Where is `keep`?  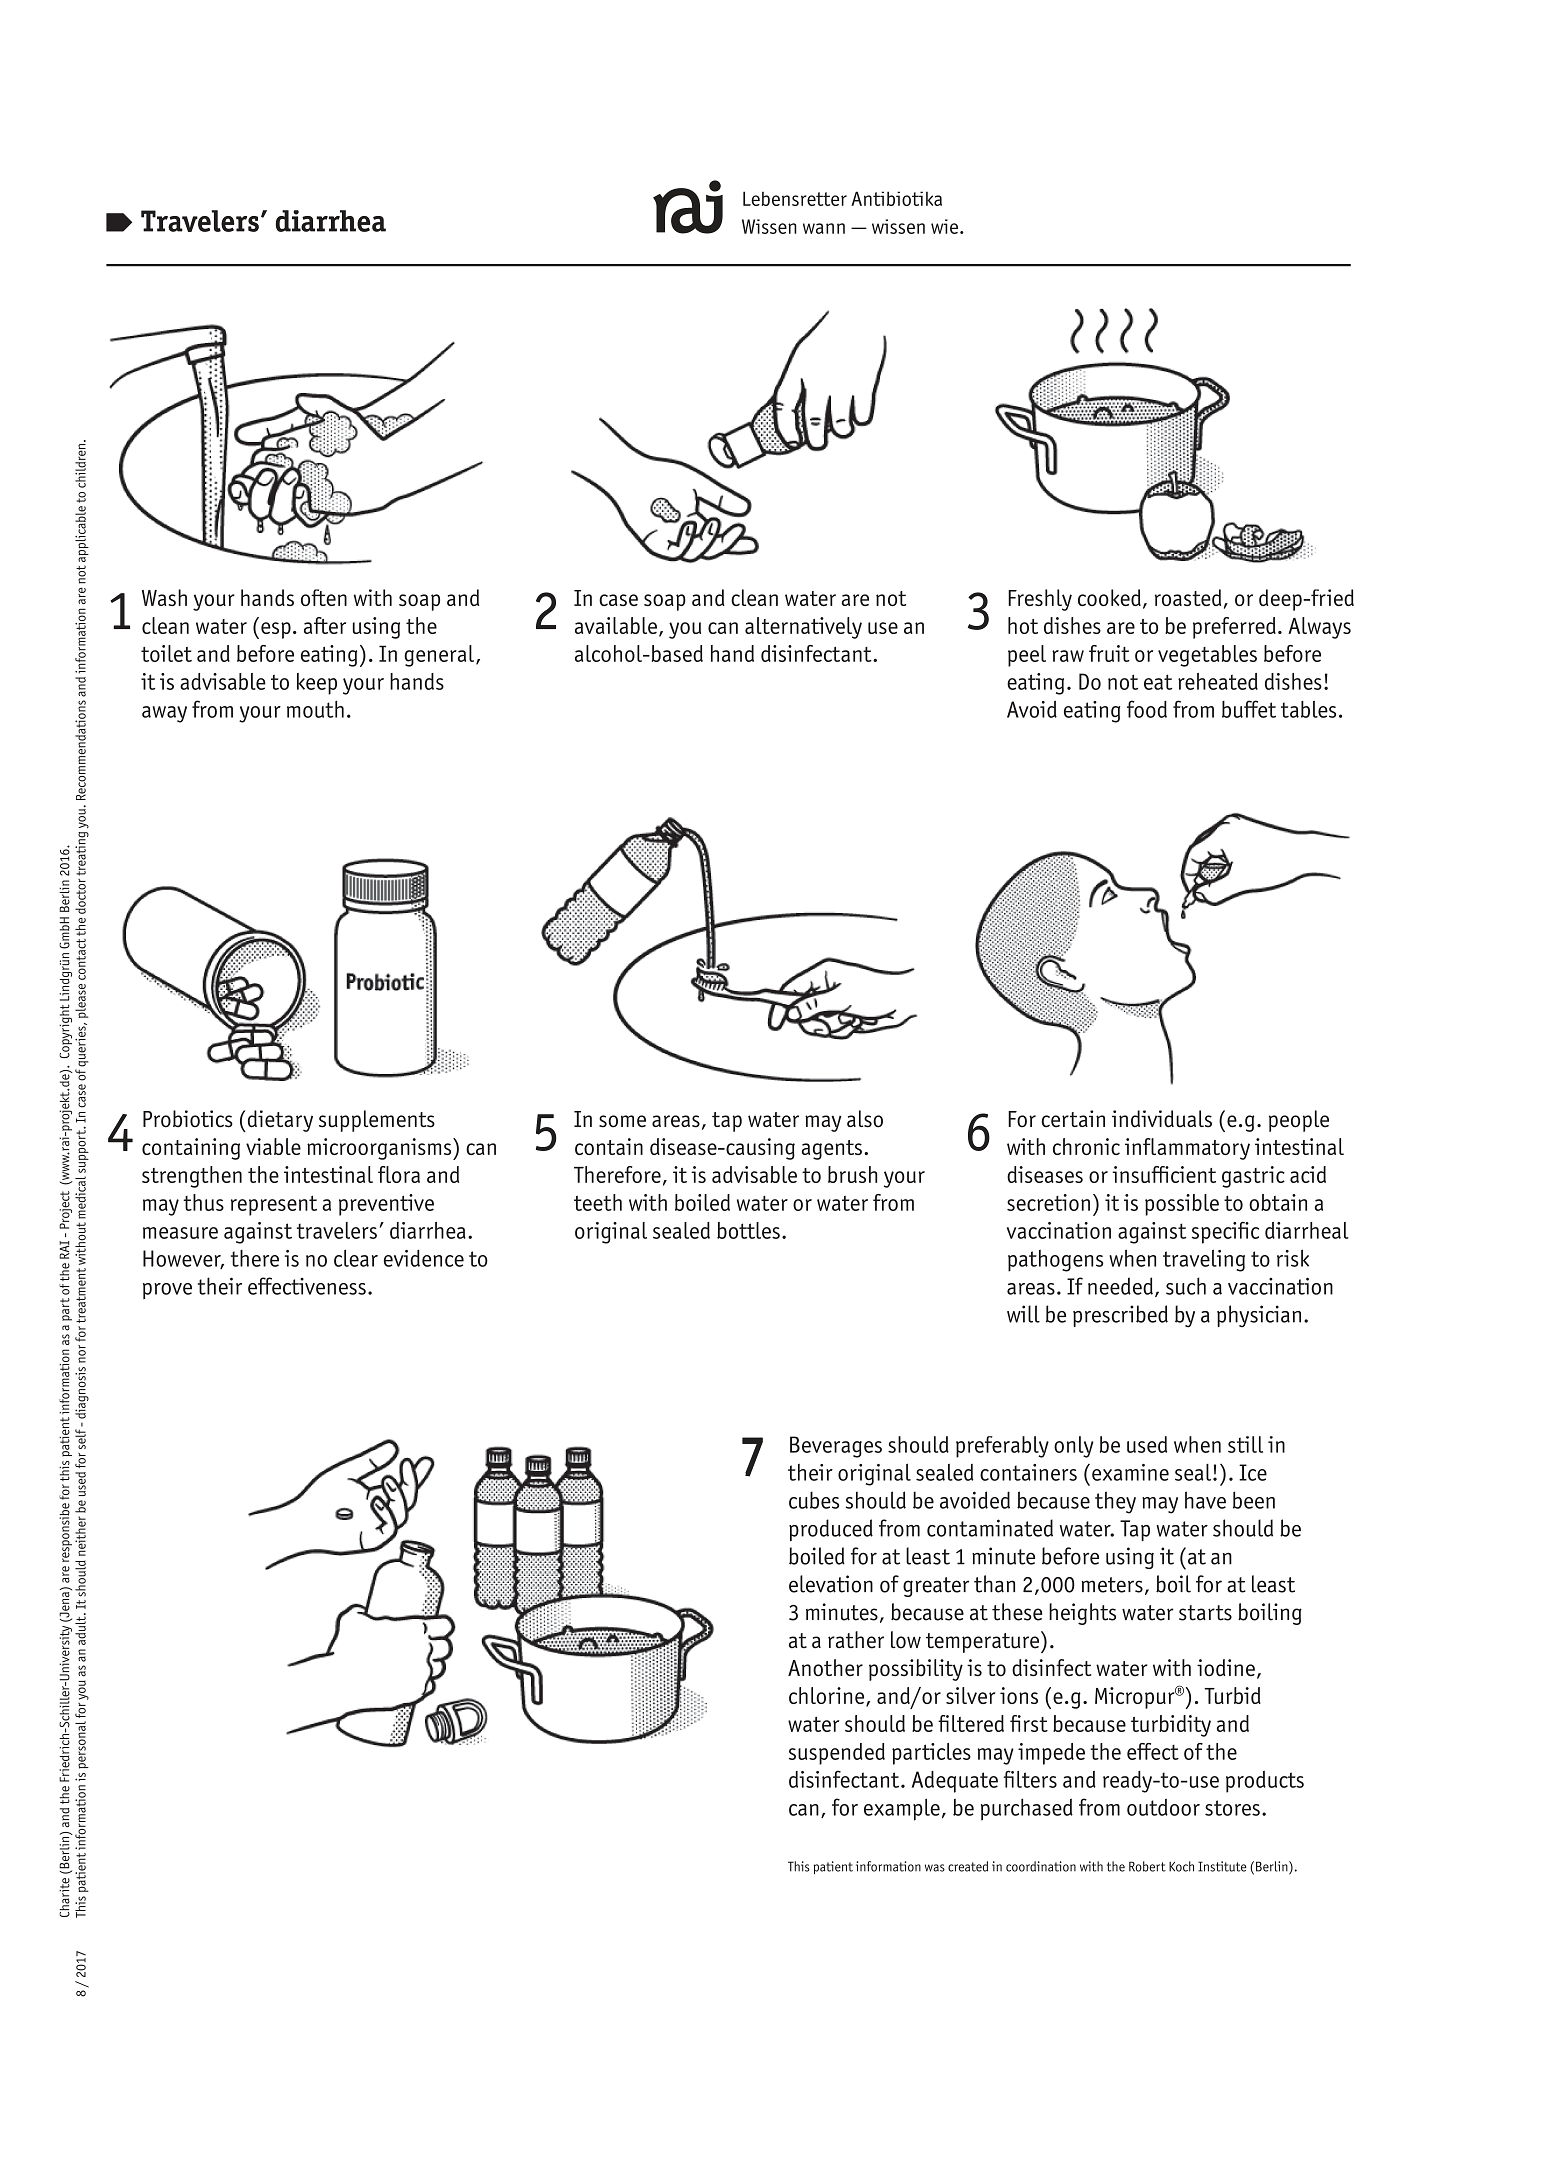
keep is located at coordinates (317, 684).
